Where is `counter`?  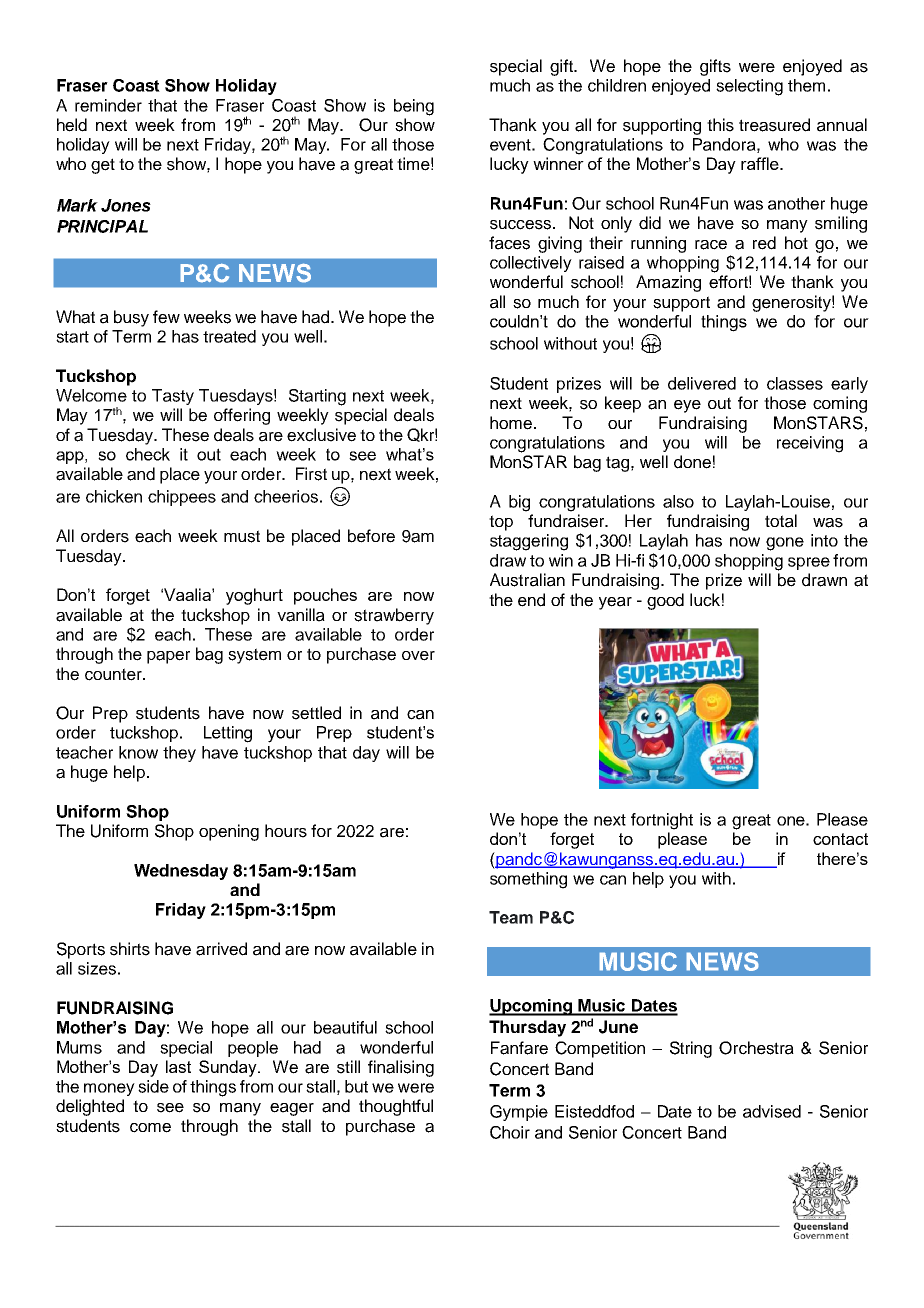 counter is located at coordinates (114, 674).
